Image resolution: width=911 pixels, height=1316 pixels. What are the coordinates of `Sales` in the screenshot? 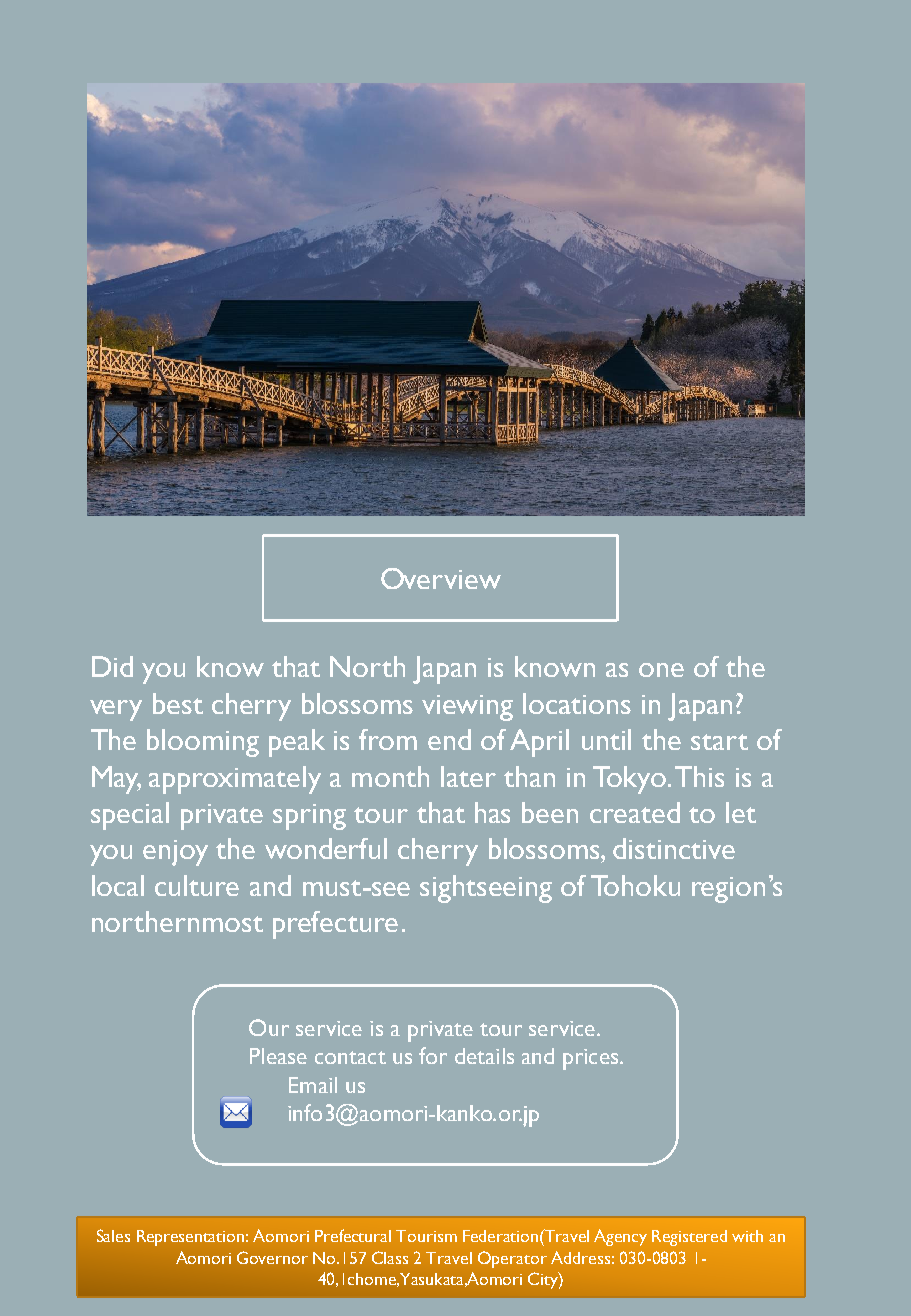 It's located at (113, 1235).
